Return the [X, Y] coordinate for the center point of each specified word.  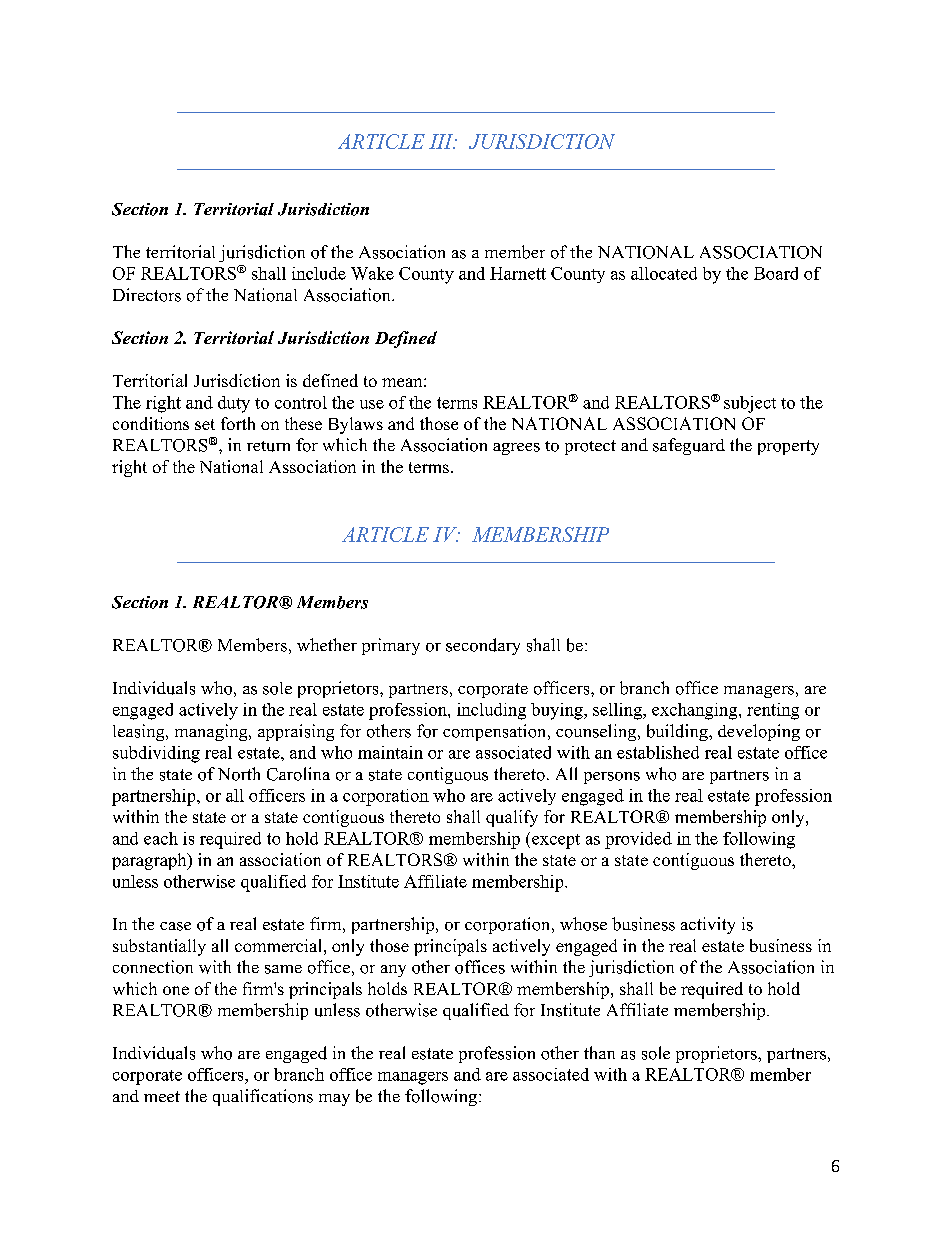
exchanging [696, 711]
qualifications [263, 1097]
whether [327, 644]
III [442, 141]
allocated [664, 273]
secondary [483, 646]
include [319, 273]
